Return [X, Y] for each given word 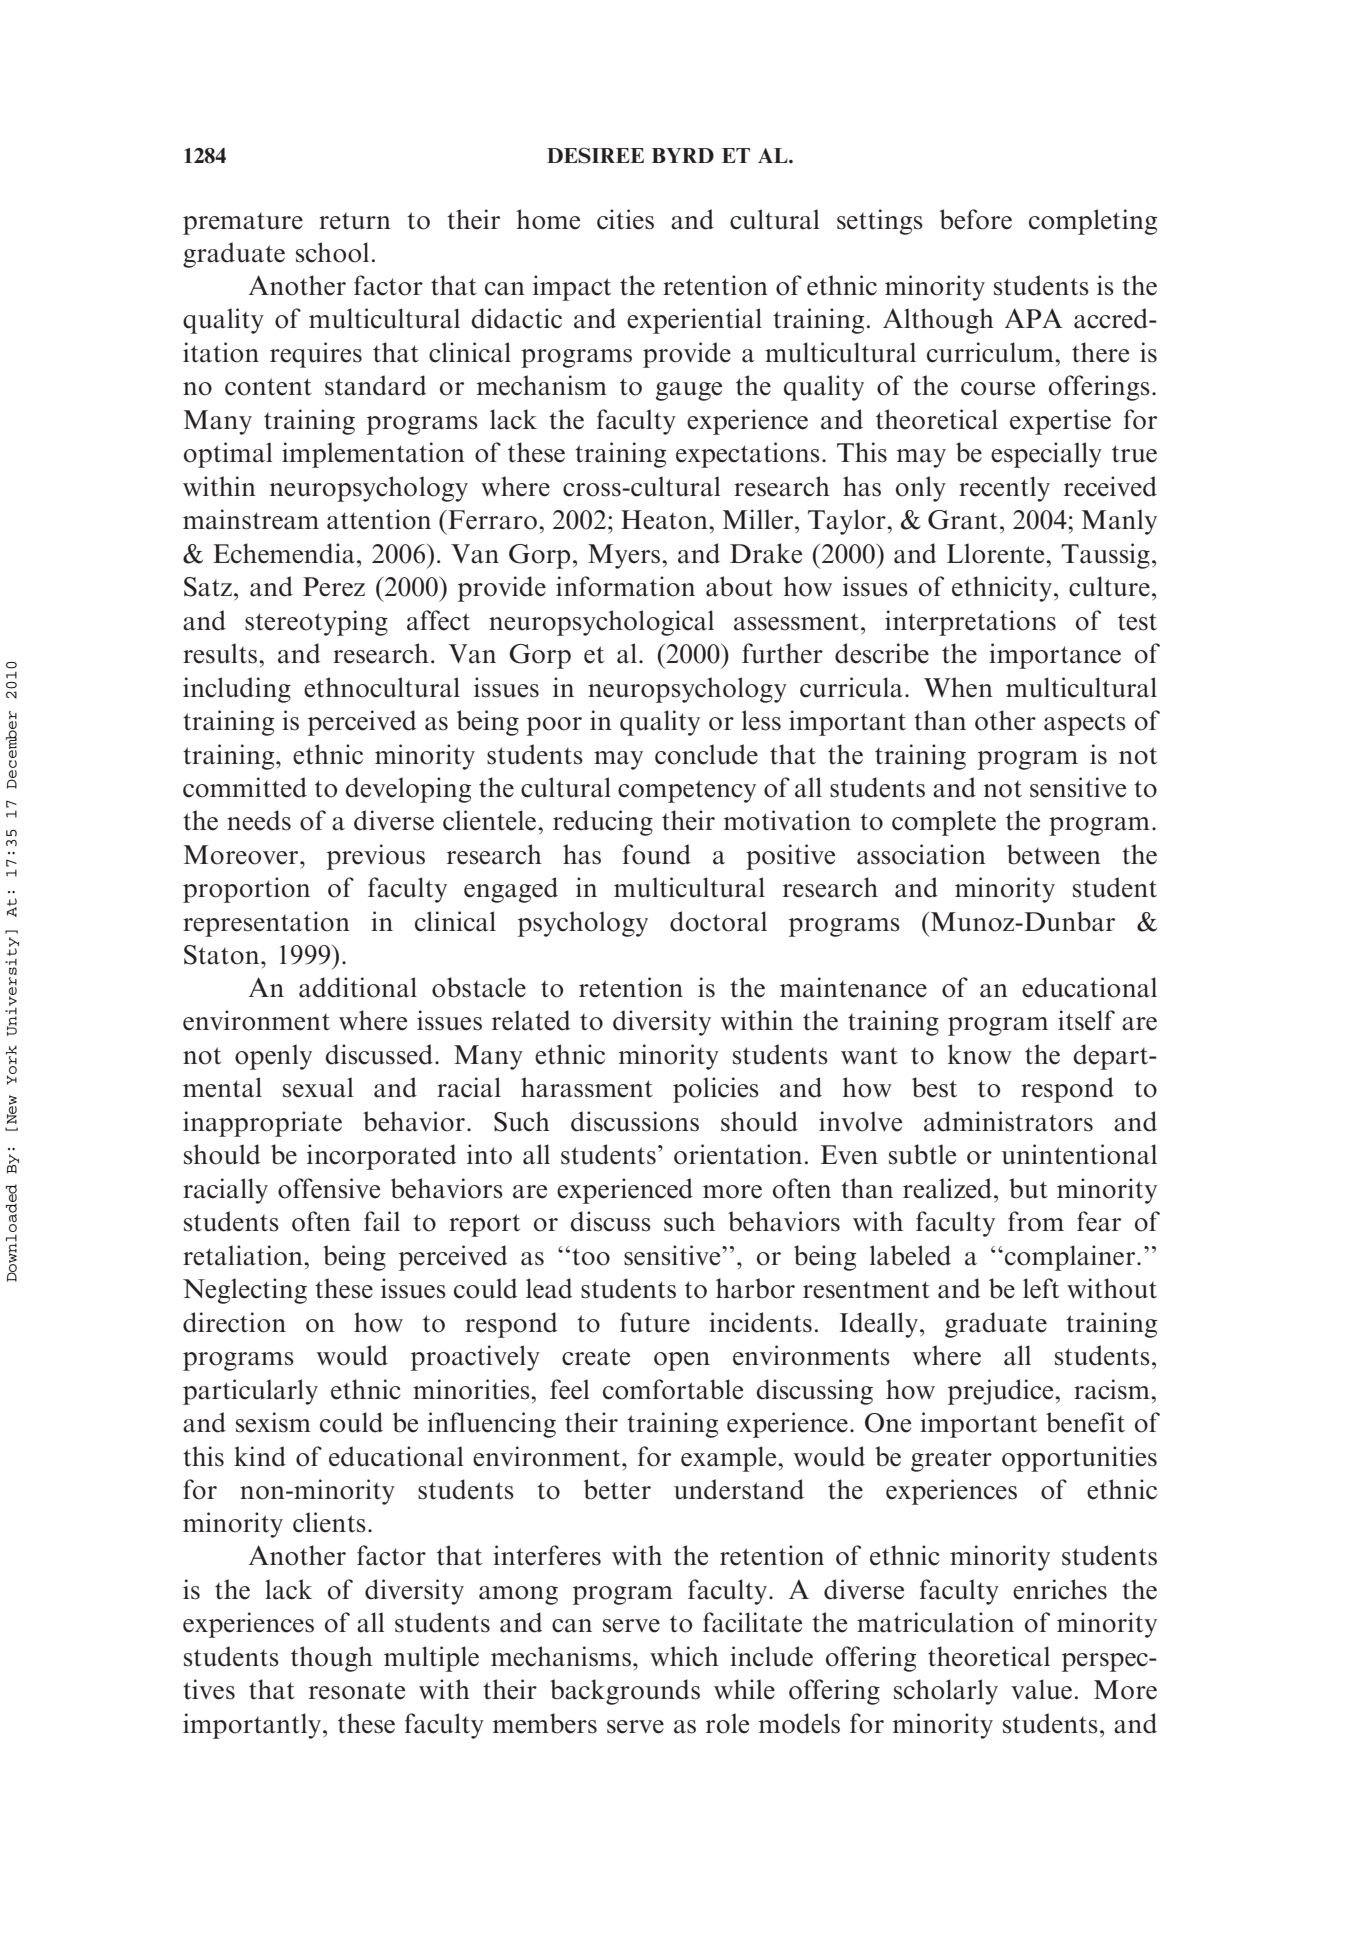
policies [716, 1090]
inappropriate [262, 1124]
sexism [273, 1422]
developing [408, 790]
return [355, 221]
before [976, 219]
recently [1004, 489]
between [1054, 854]
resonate [357, 1691]
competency [687, 791]
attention [379, 519]
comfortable [673, 1389]
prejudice [1002, 1392]
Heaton [665, 520]
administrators [1008, 1121]
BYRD [683, 155]
